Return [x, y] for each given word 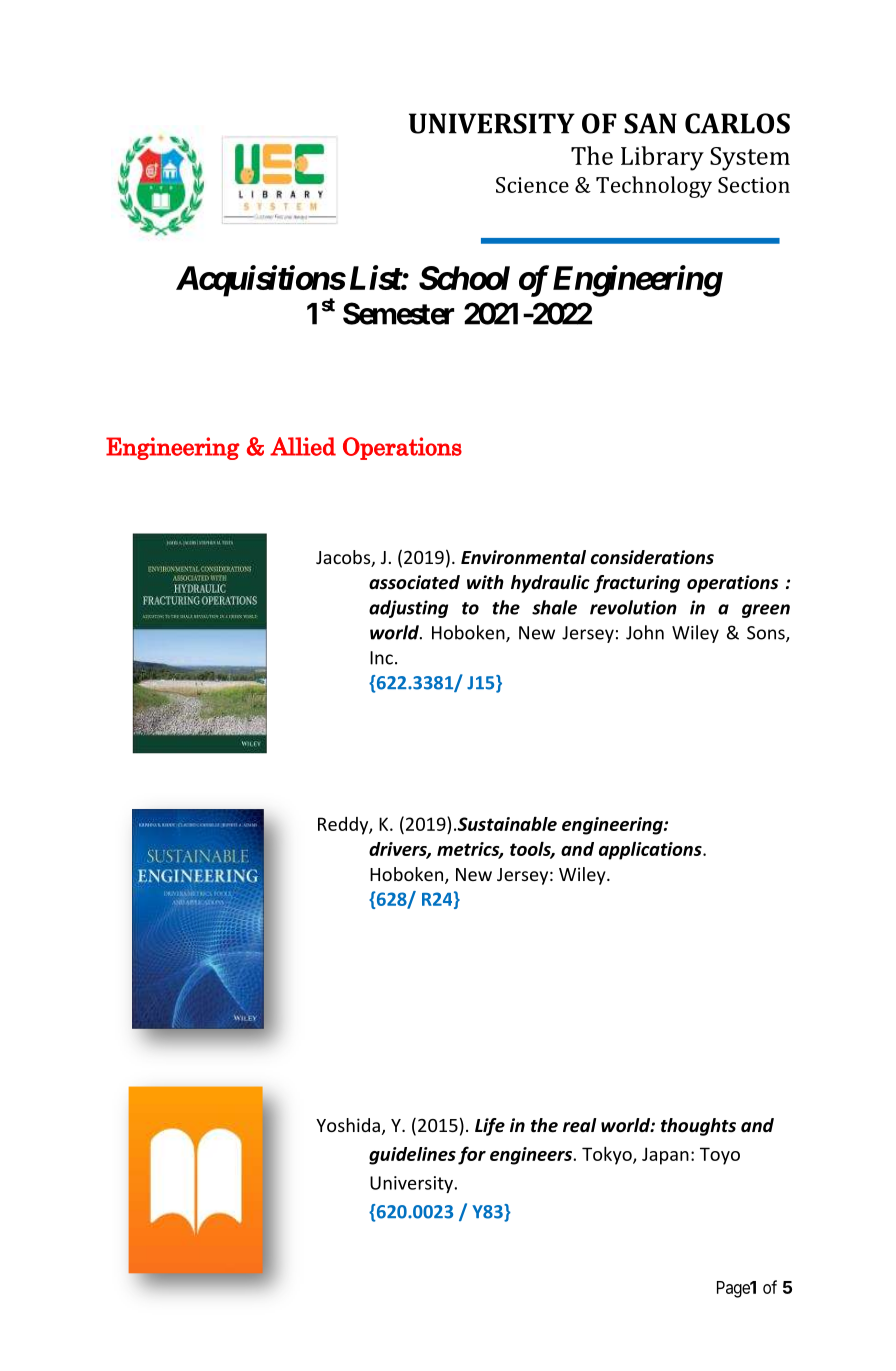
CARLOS [737, 123]
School [464, 278]
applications [651, 850]
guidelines [412, 1156]
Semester [398, 313]
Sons [767, 634]
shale [554, 607]
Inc [381, 658]
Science [532, 185]
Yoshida [348, 1125]
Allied [303, 446]
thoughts [698, 1127]
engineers [532, 1156]
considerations [652, 557]
